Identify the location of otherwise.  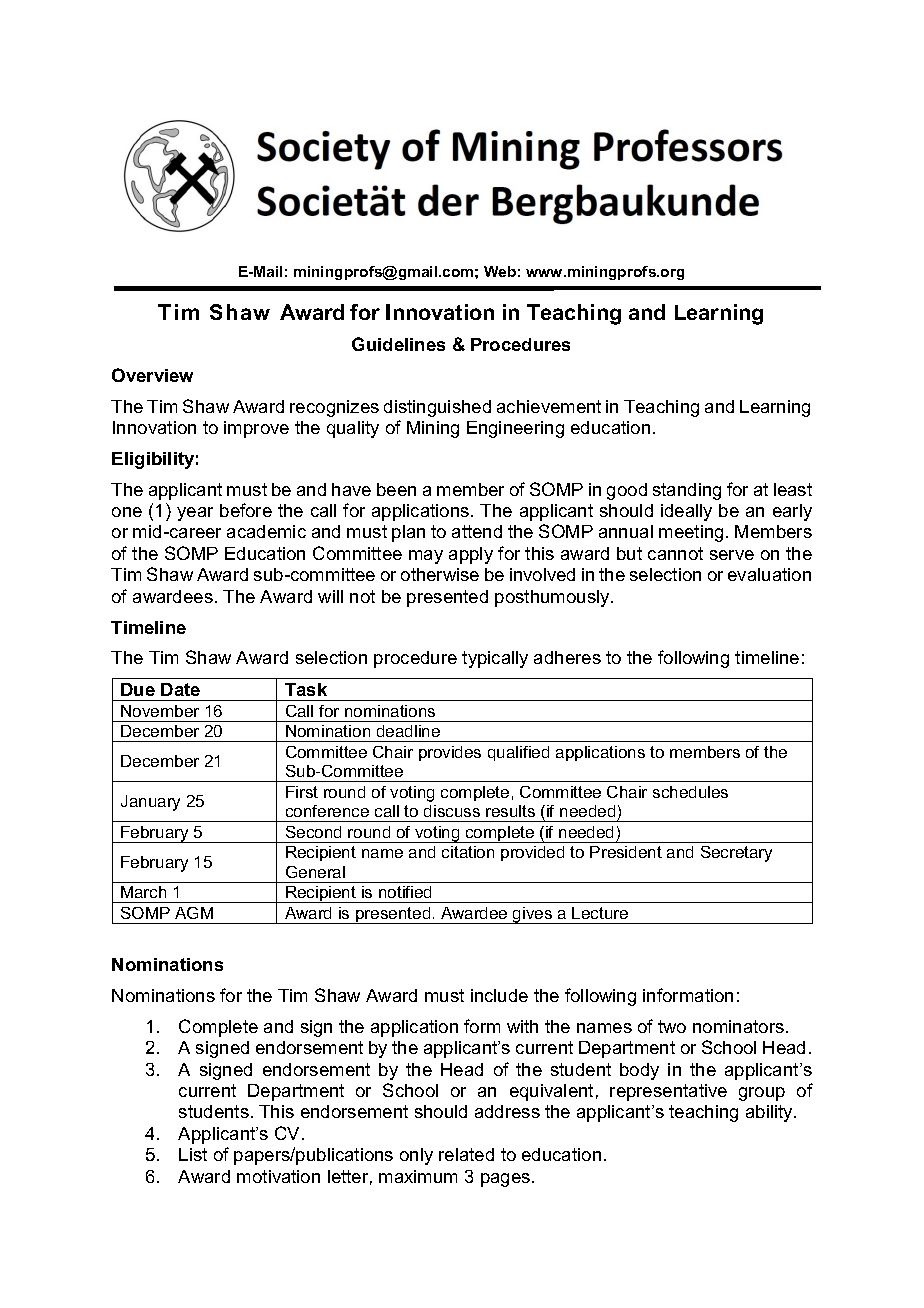
(440, 574).
